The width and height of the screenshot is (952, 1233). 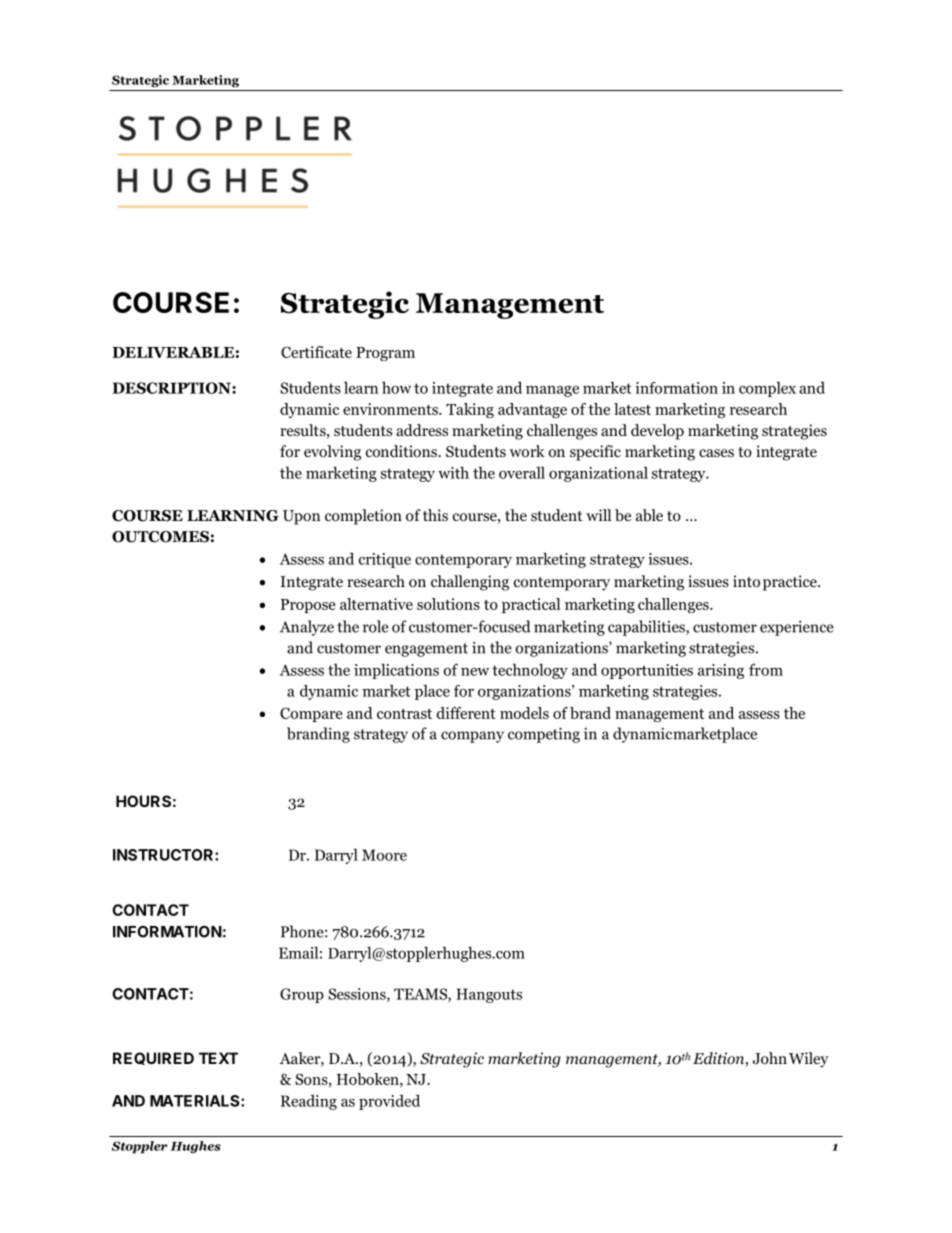 I want to click on TEXT, so click(x=218, y=1058).
